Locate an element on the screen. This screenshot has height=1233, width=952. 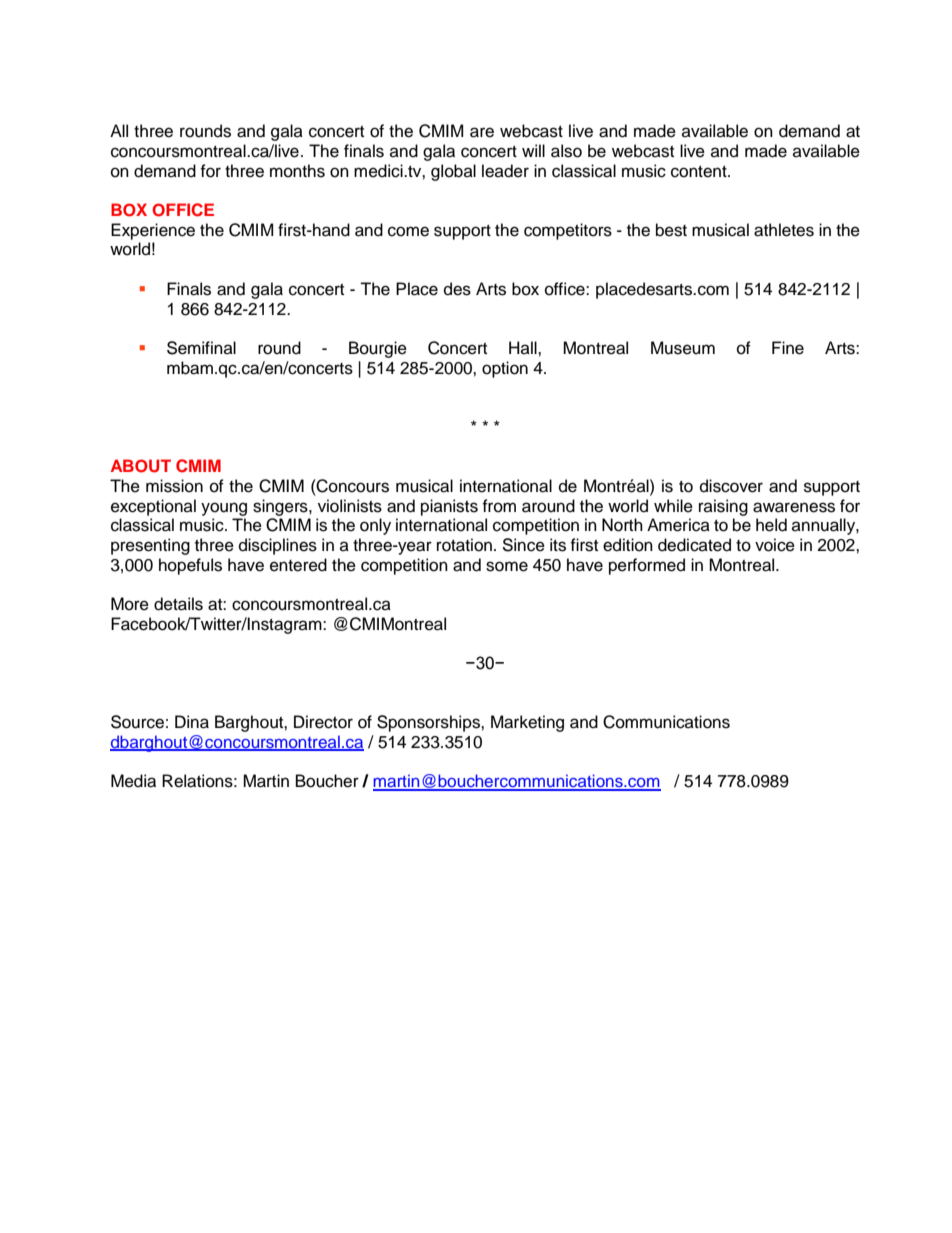
performed is located at coordinates (647, 566).
